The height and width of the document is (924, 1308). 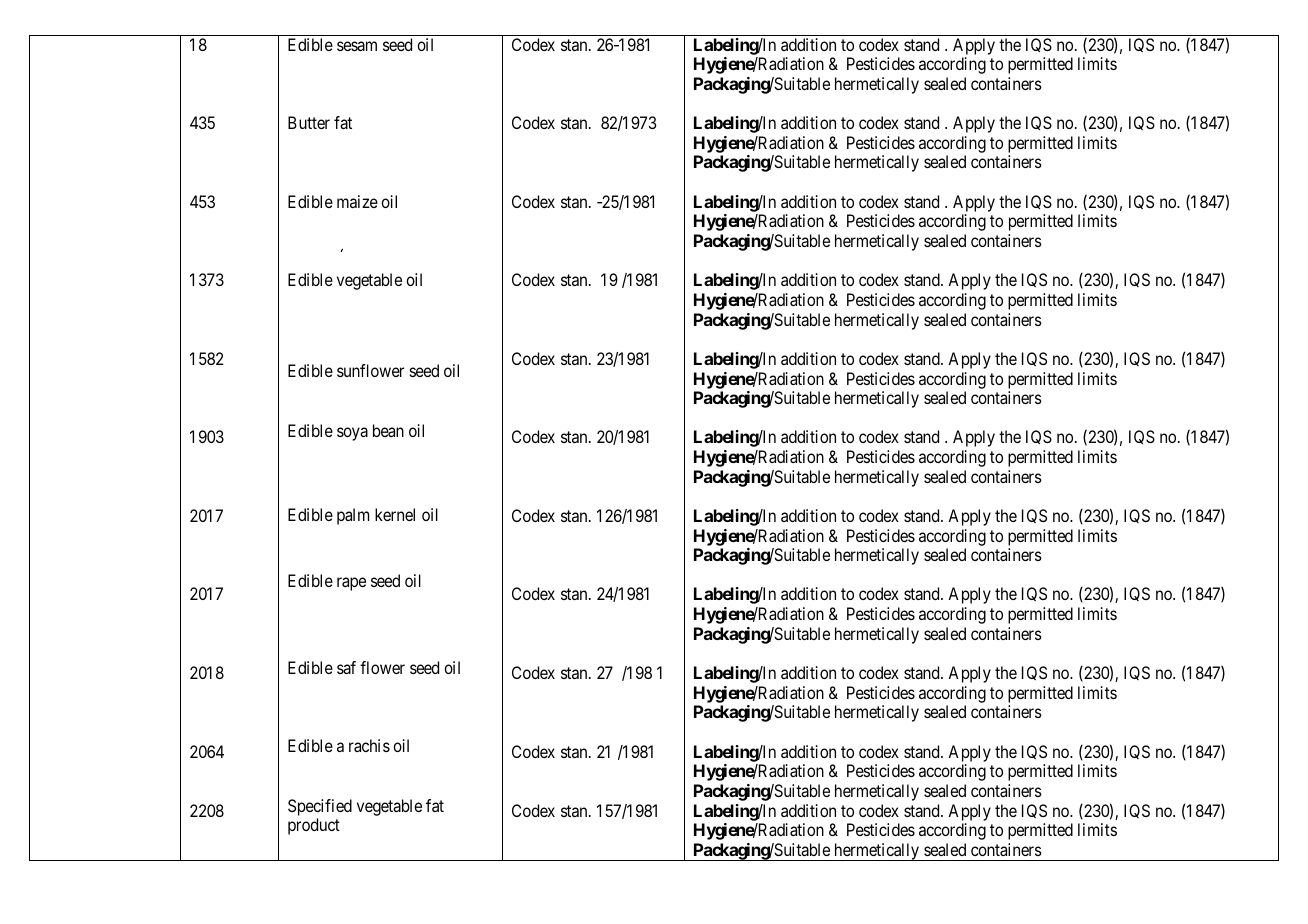 I want to click on soya, so click(x=352, y=434).
